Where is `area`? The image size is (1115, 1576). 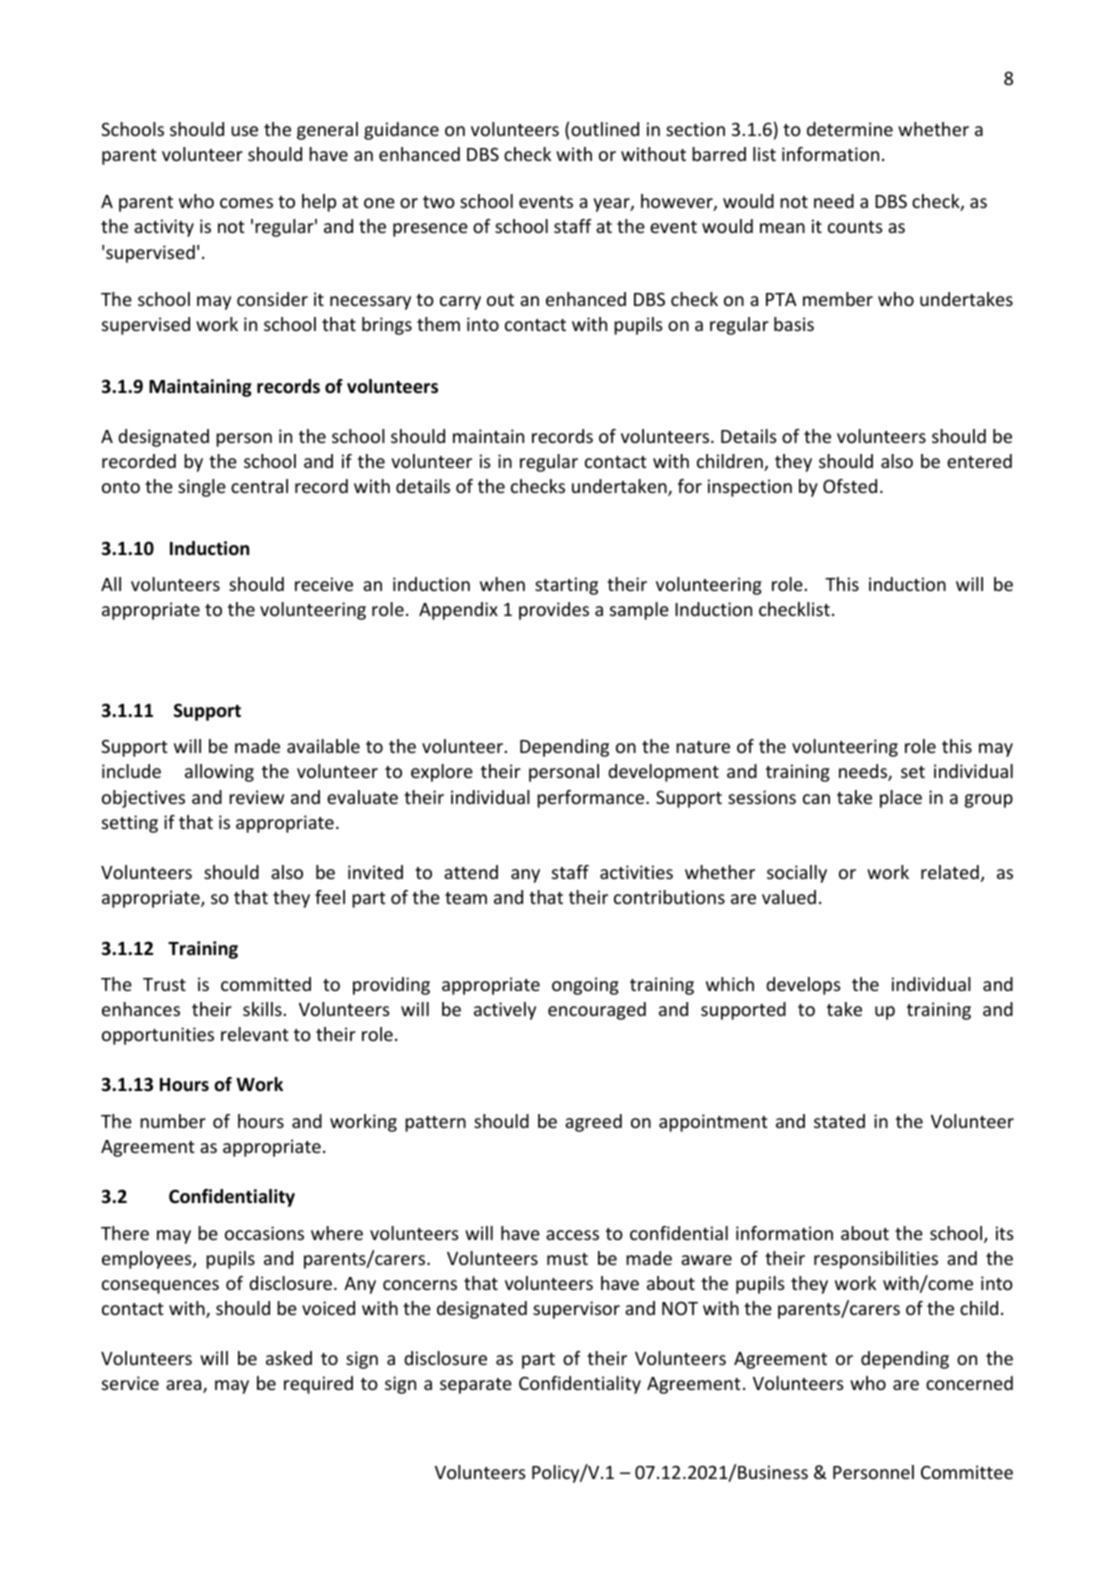
area is located at coordinates (185, 1386).
